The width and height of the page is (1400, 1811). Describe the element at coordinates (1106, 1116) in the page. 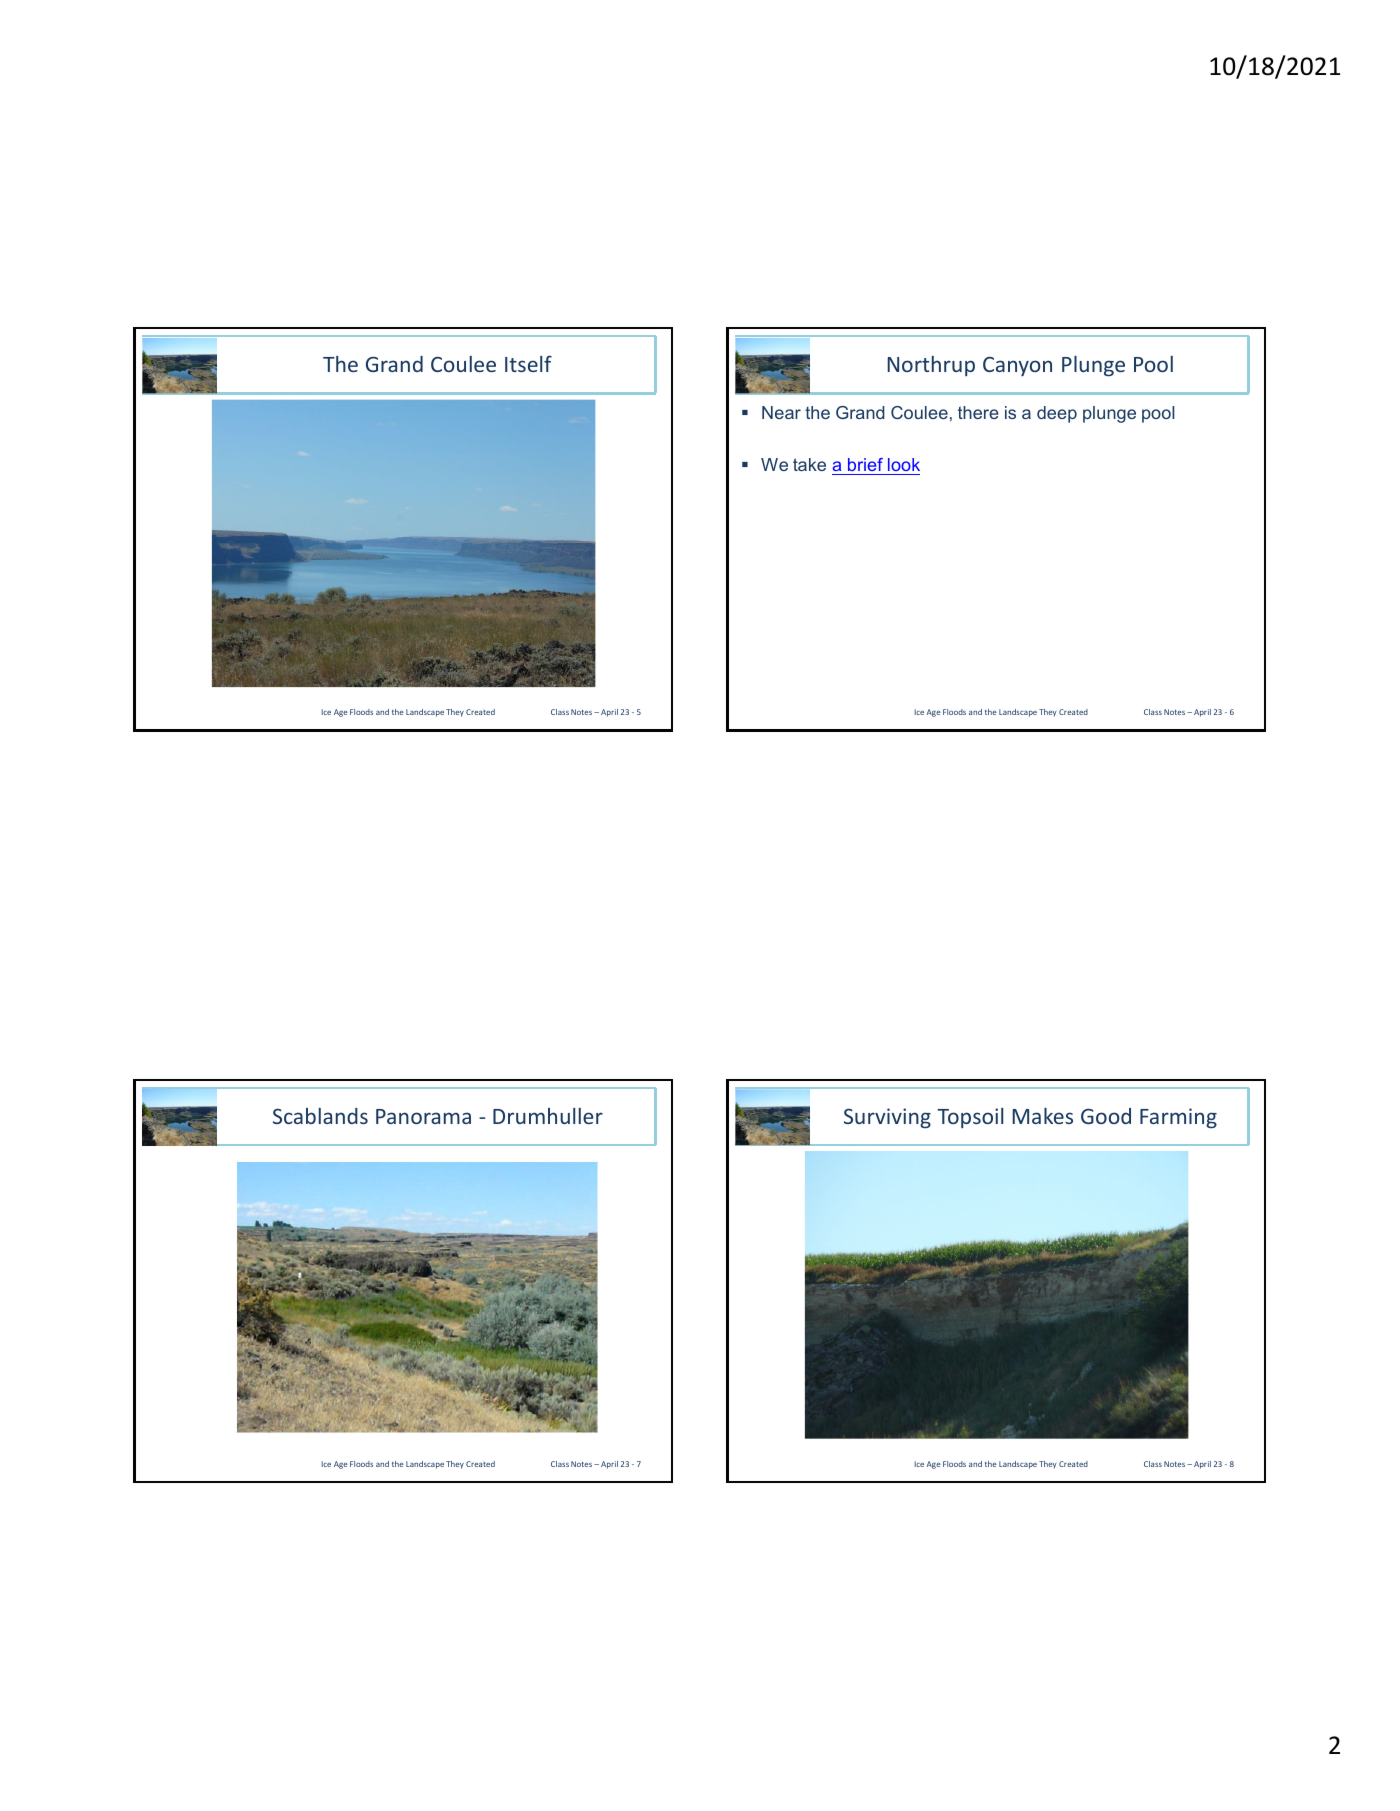

I see `Good` at that location.
